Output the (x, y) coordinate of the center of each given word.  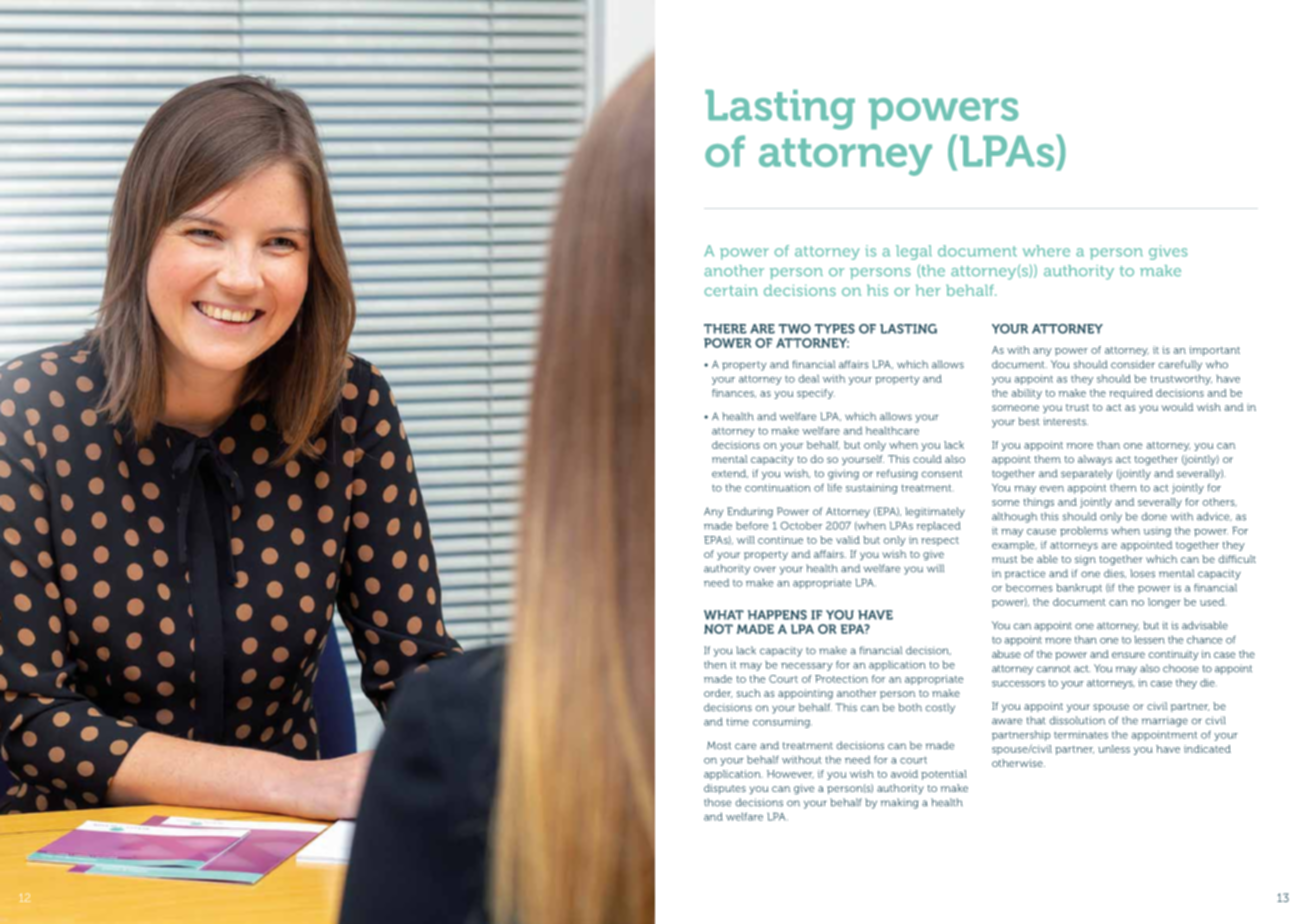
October (801, 526)
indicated (1207, 749)
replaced (938, 527)
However (790, 774)
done (1154, 516)
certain (731, 290)
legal (914, 252)
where (1046, 251)
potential (944, 775)
